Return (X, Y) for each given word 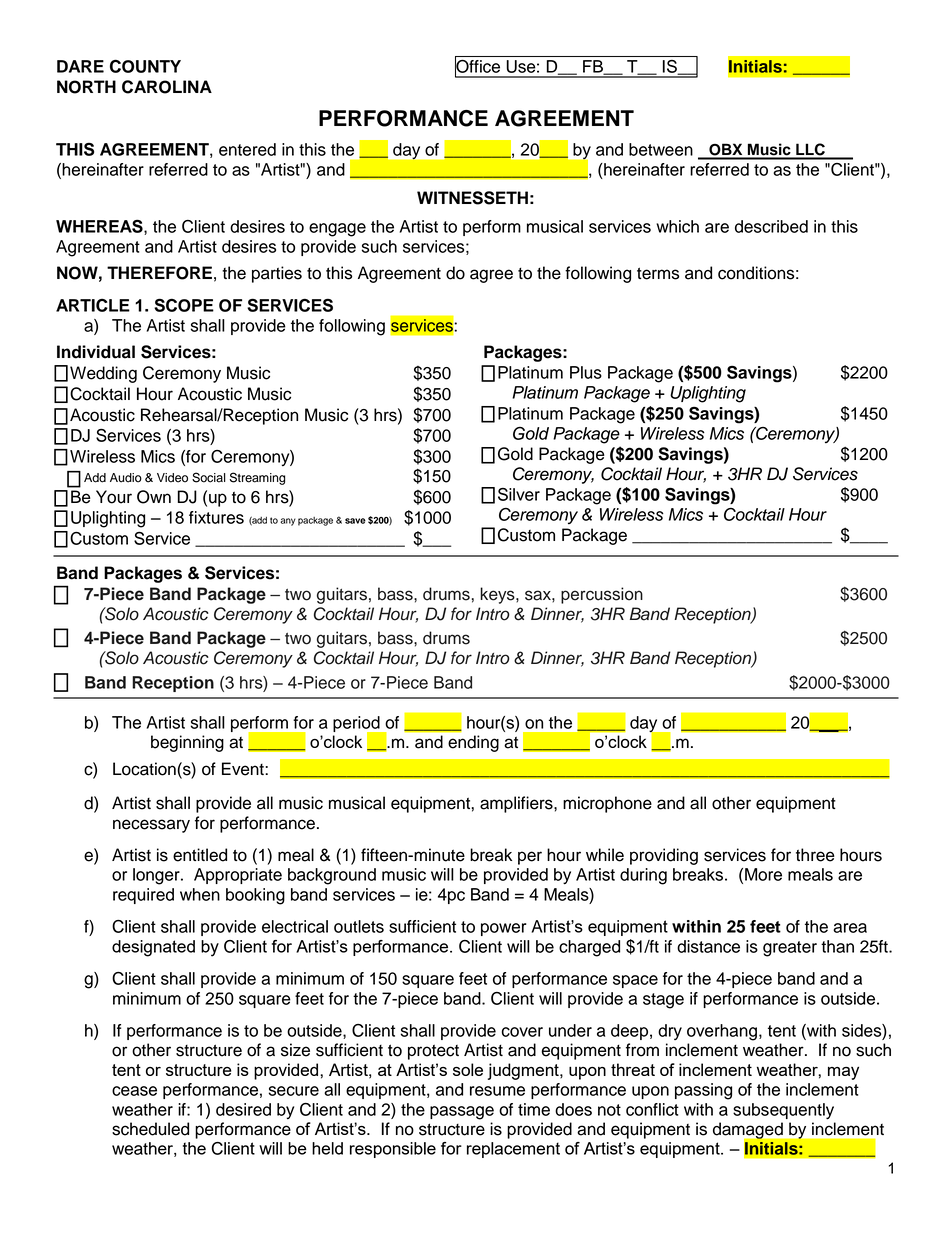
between (661, 149)
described (771, 226)
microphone (607, 804)
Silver (519, 494)
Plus (586, 372)
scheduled (150, 1129)
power (504, 929)
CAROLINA (167, 87)
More (763, 874)
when (200, 894)
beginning (187, 743)
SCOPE (184, 305)
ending (473, 743)
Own (154, 497)
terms (658, 273)
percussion (602, 595)
